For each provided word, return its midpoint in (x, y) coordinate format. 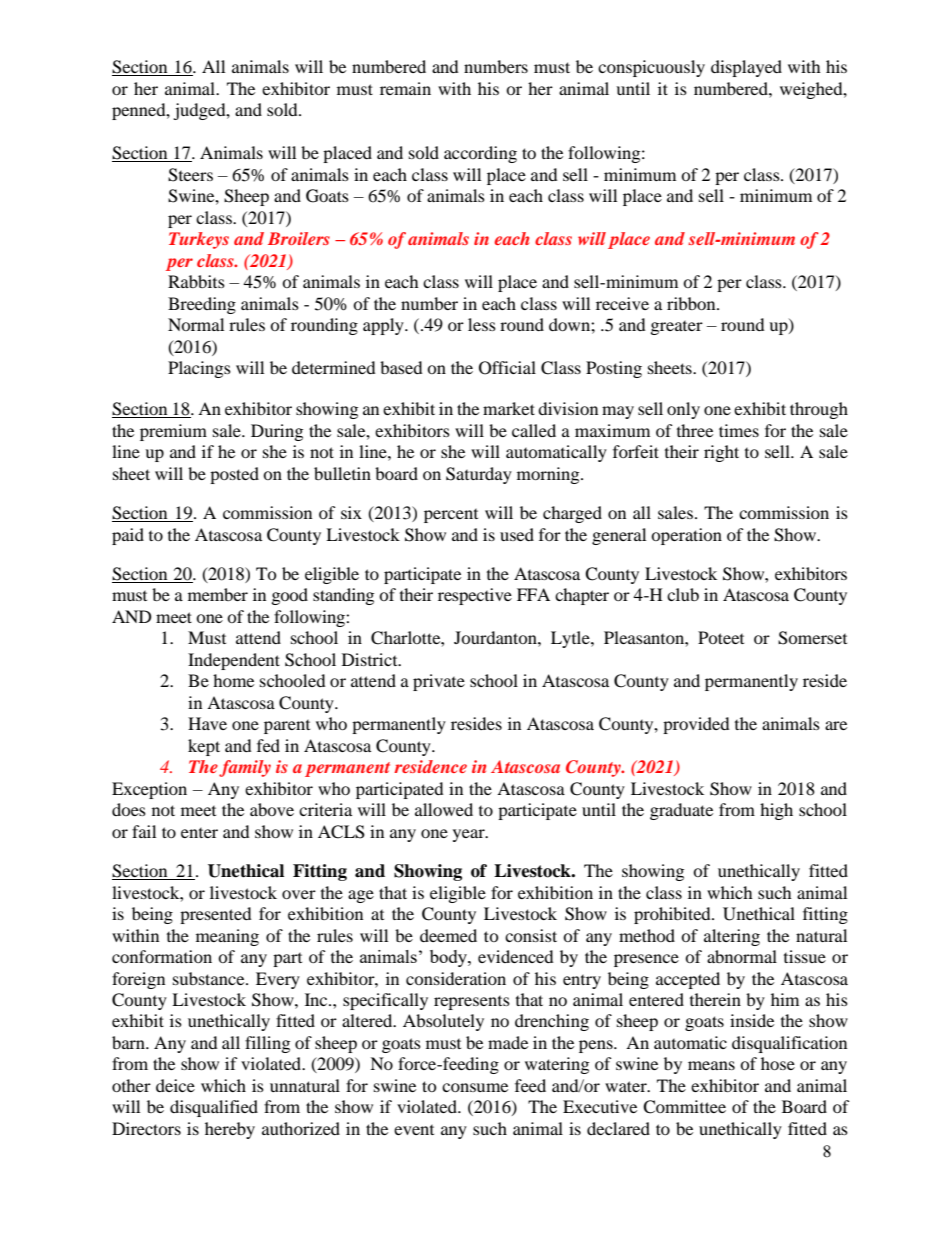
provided (696, 725)
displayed (746, 68)
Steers (190, 175)
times (739, 430)
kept (204, 747)
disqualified (214, 1108)
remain (405, 88)
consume (475, 1087)
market (509, 408)
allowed (444, 809)
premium (173, 432)
